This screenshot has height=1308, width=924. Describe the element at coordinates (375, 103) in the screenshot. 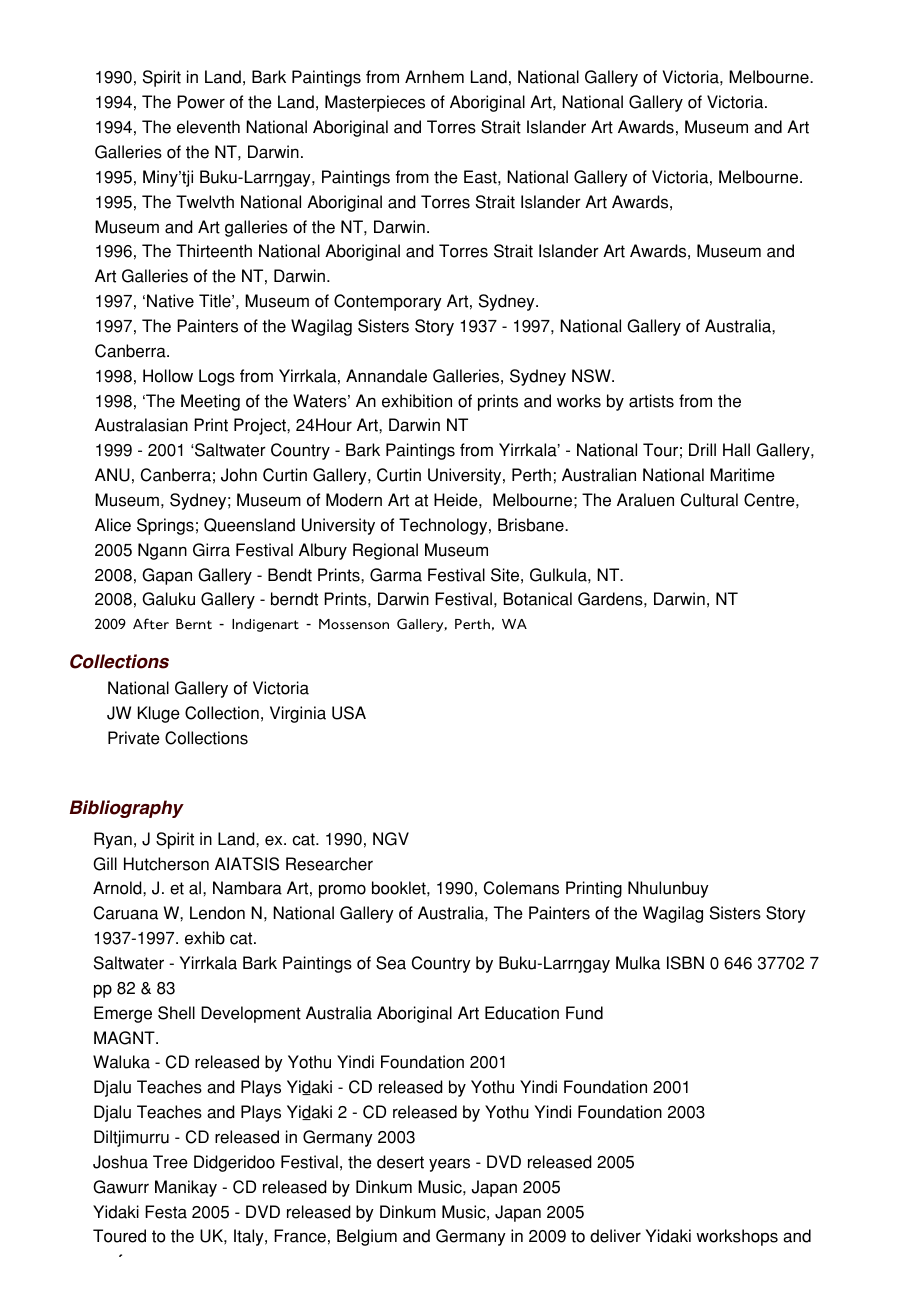

I see `Masterpieces` at that location.
